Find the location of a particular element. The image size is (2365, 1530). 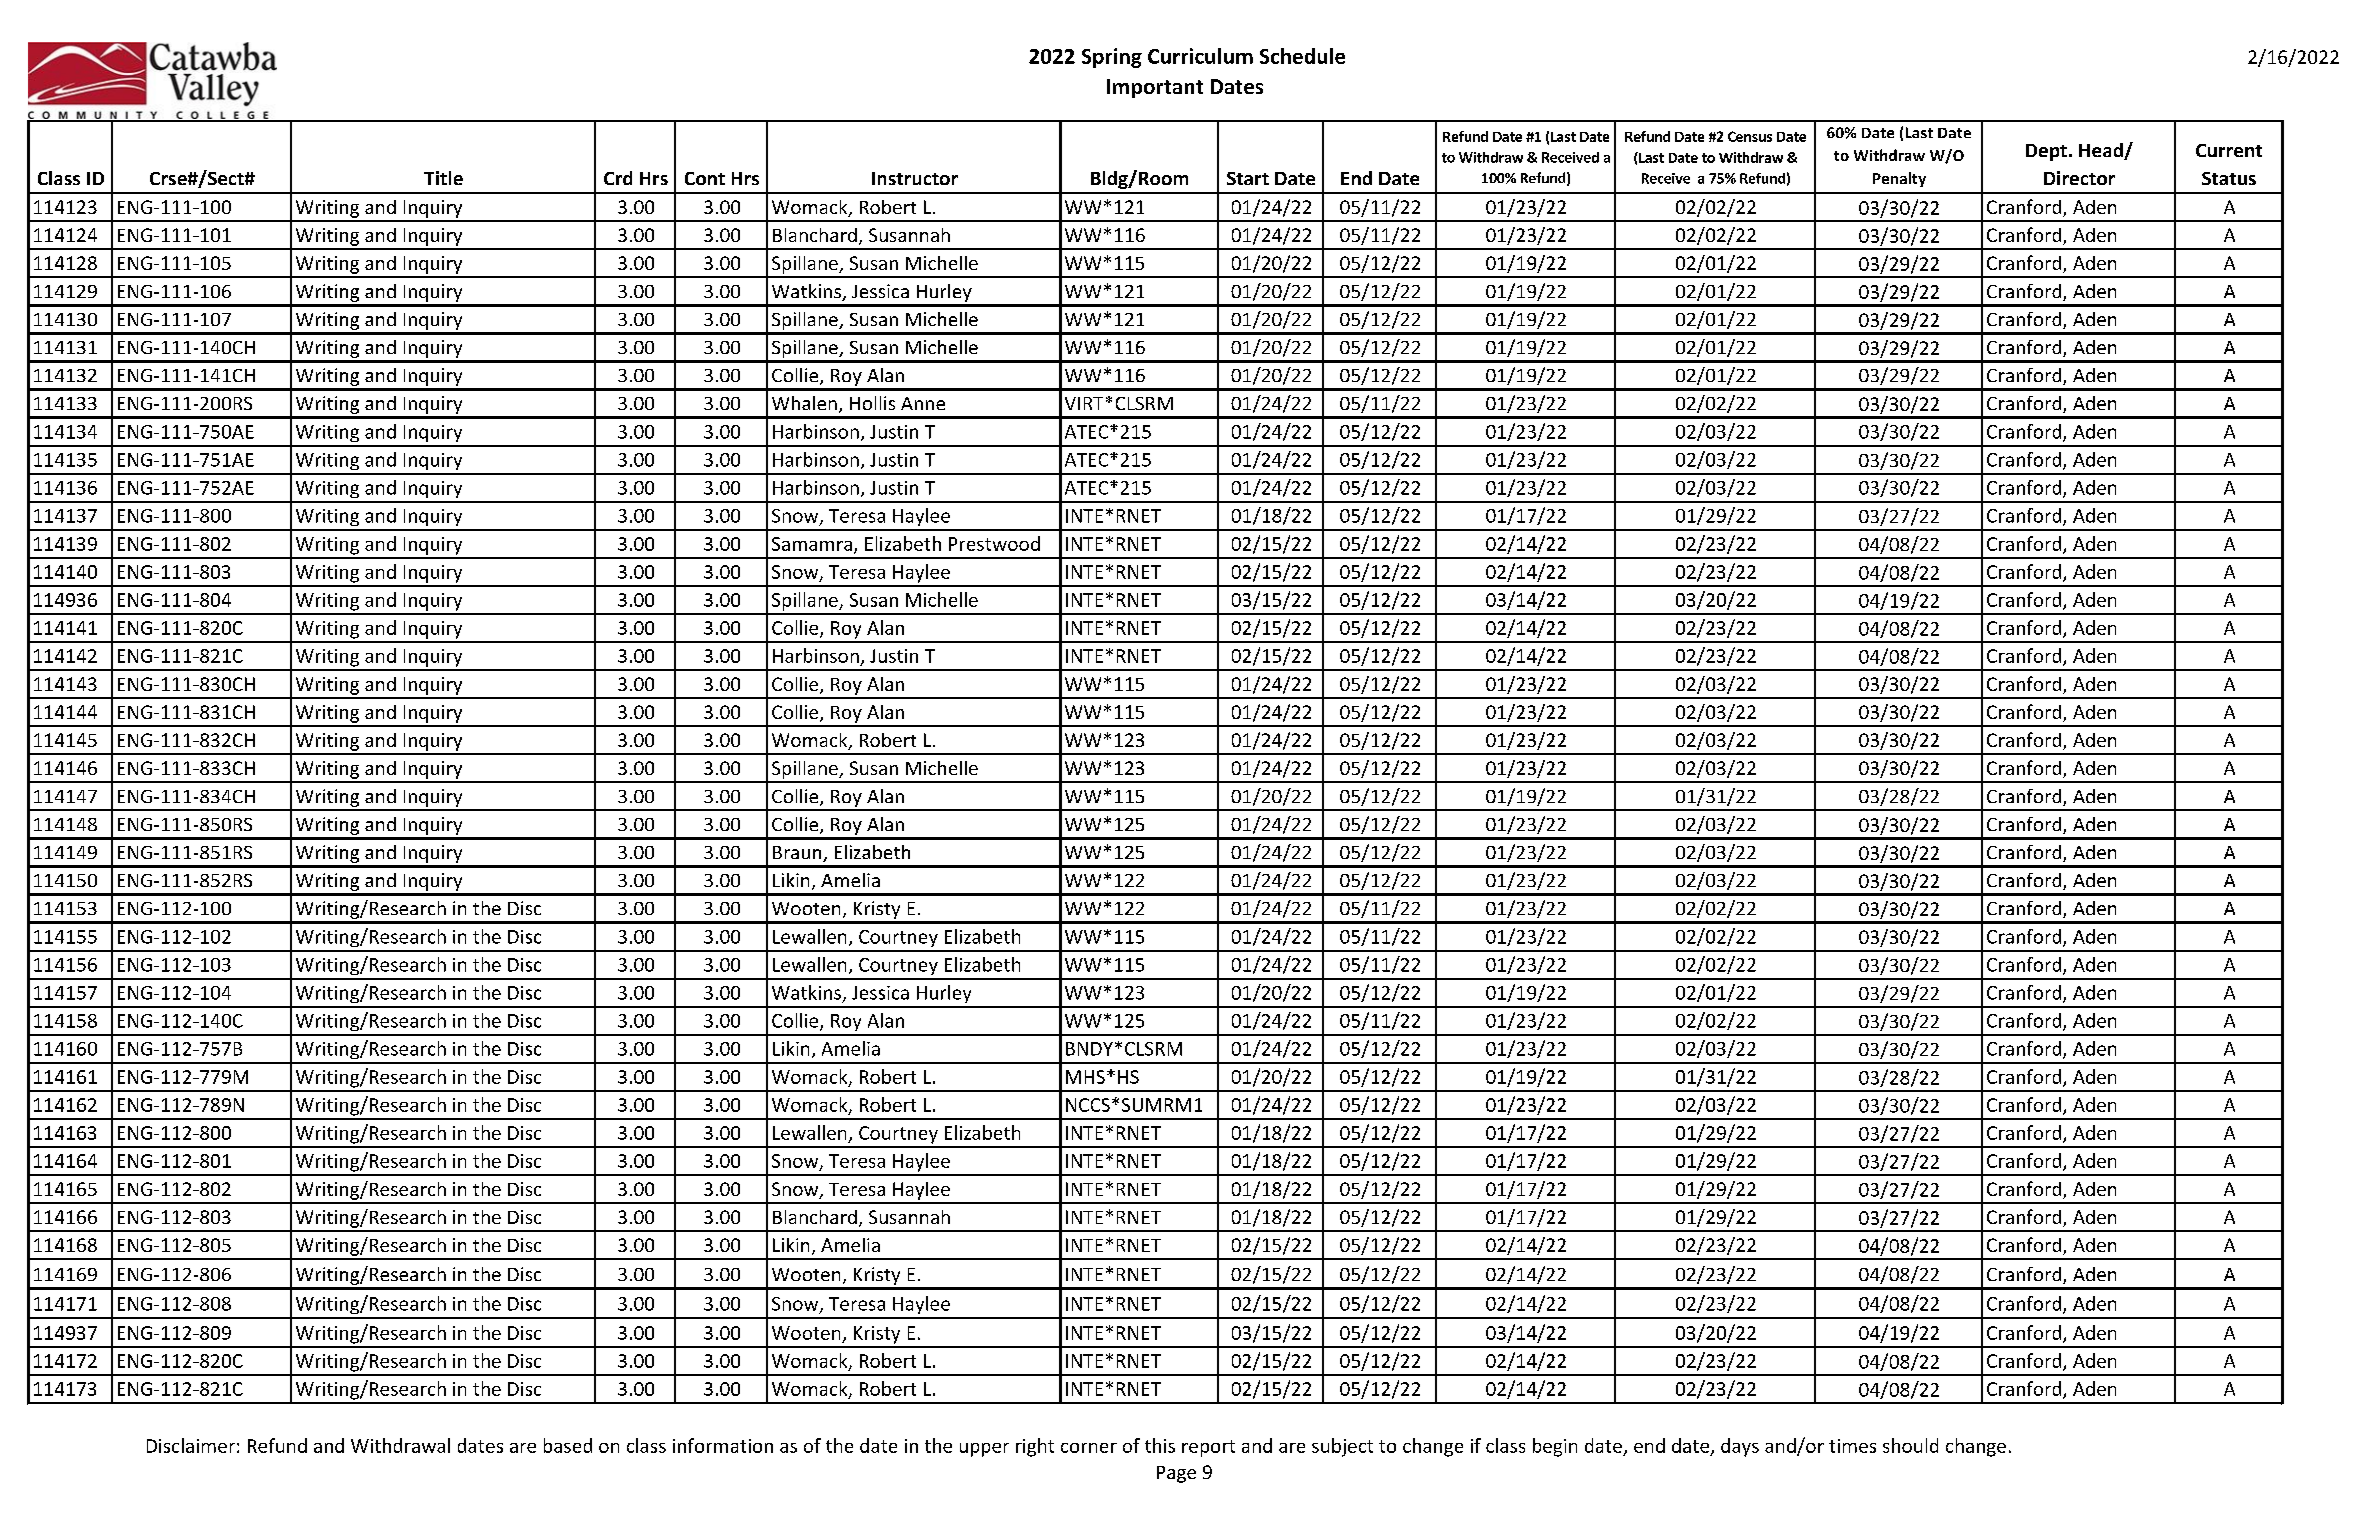

Schedule is located at coordinates (1302, 56).
